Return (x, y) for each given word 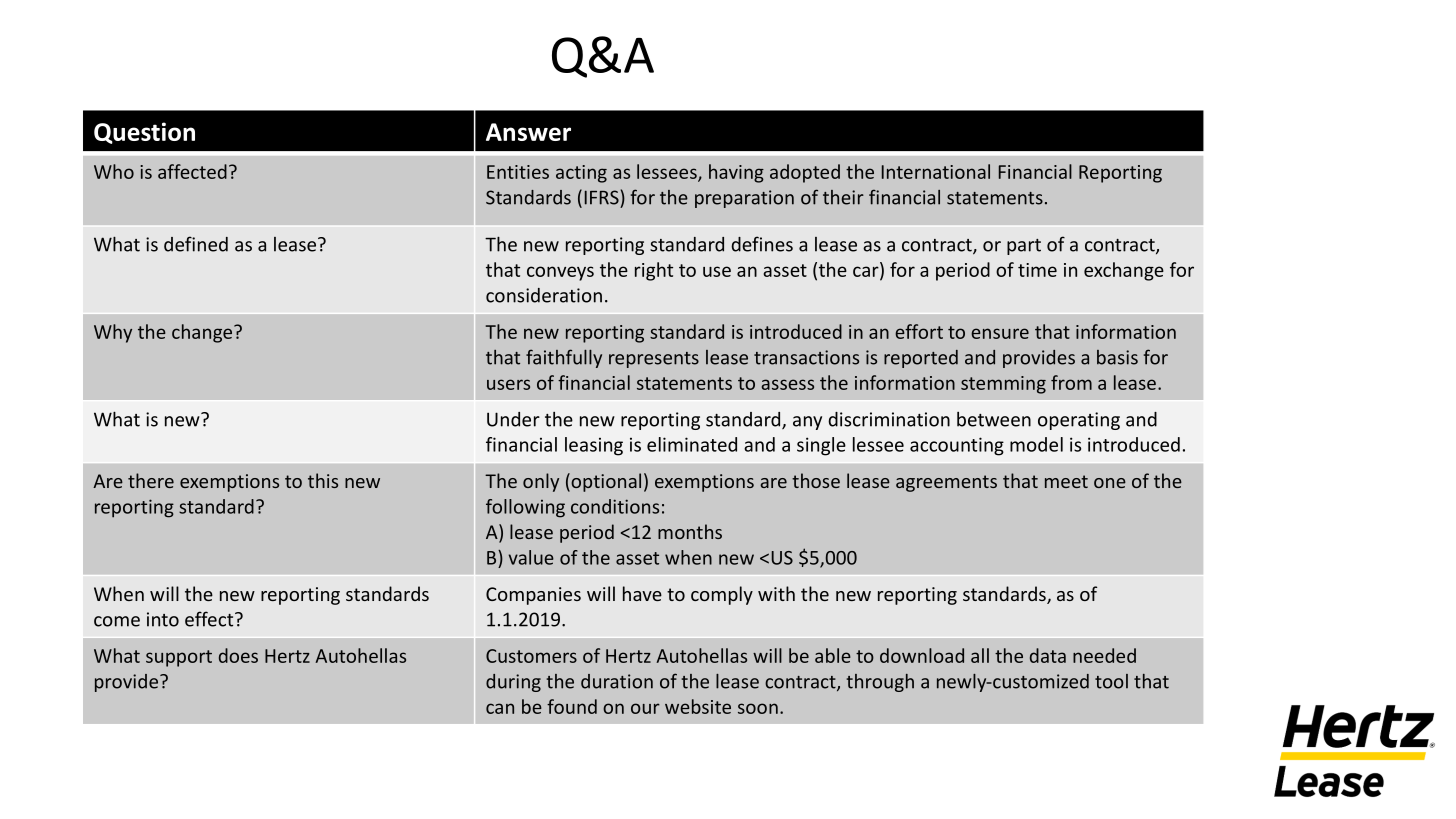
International (936, 171)
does (238, 655)
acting (581, 174)
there (151, 480)
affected (192, 171)
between (994, 419)
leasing (594, 446)
